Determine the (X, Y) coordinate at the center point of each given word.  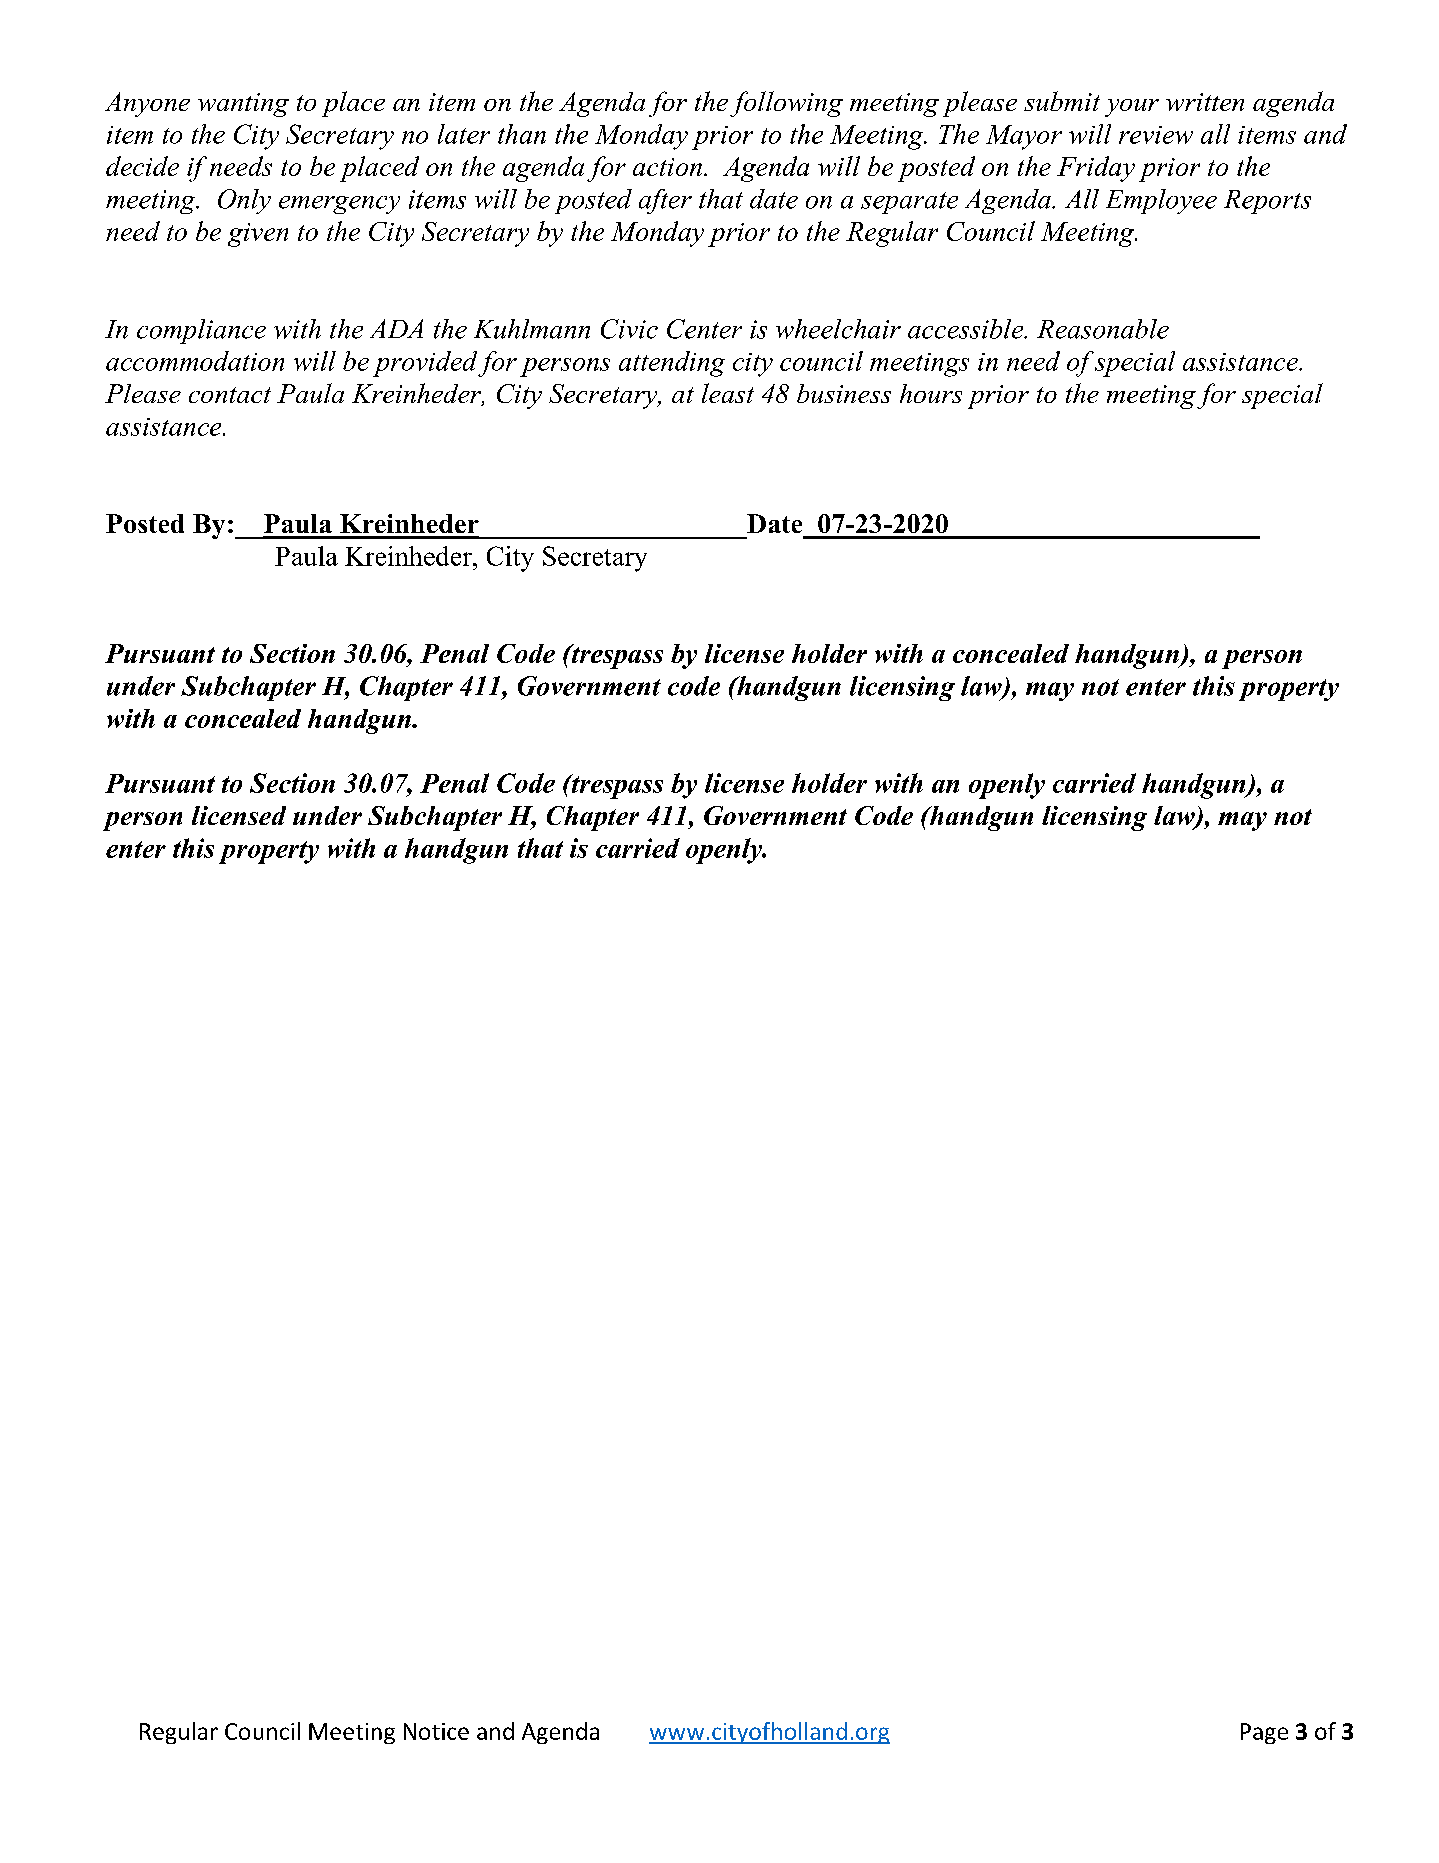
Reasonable (1103, 329)
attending (672, 364)
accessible (967, 329)
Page (1264, 1733)
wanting (243, 105)
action (667, 167)
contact (230, 395)
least (728, 393)
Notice (436, 1731)
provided (425, 364)
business (844, 393)
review (1156, 135)
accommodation (195, 361)
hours (931, 393)
